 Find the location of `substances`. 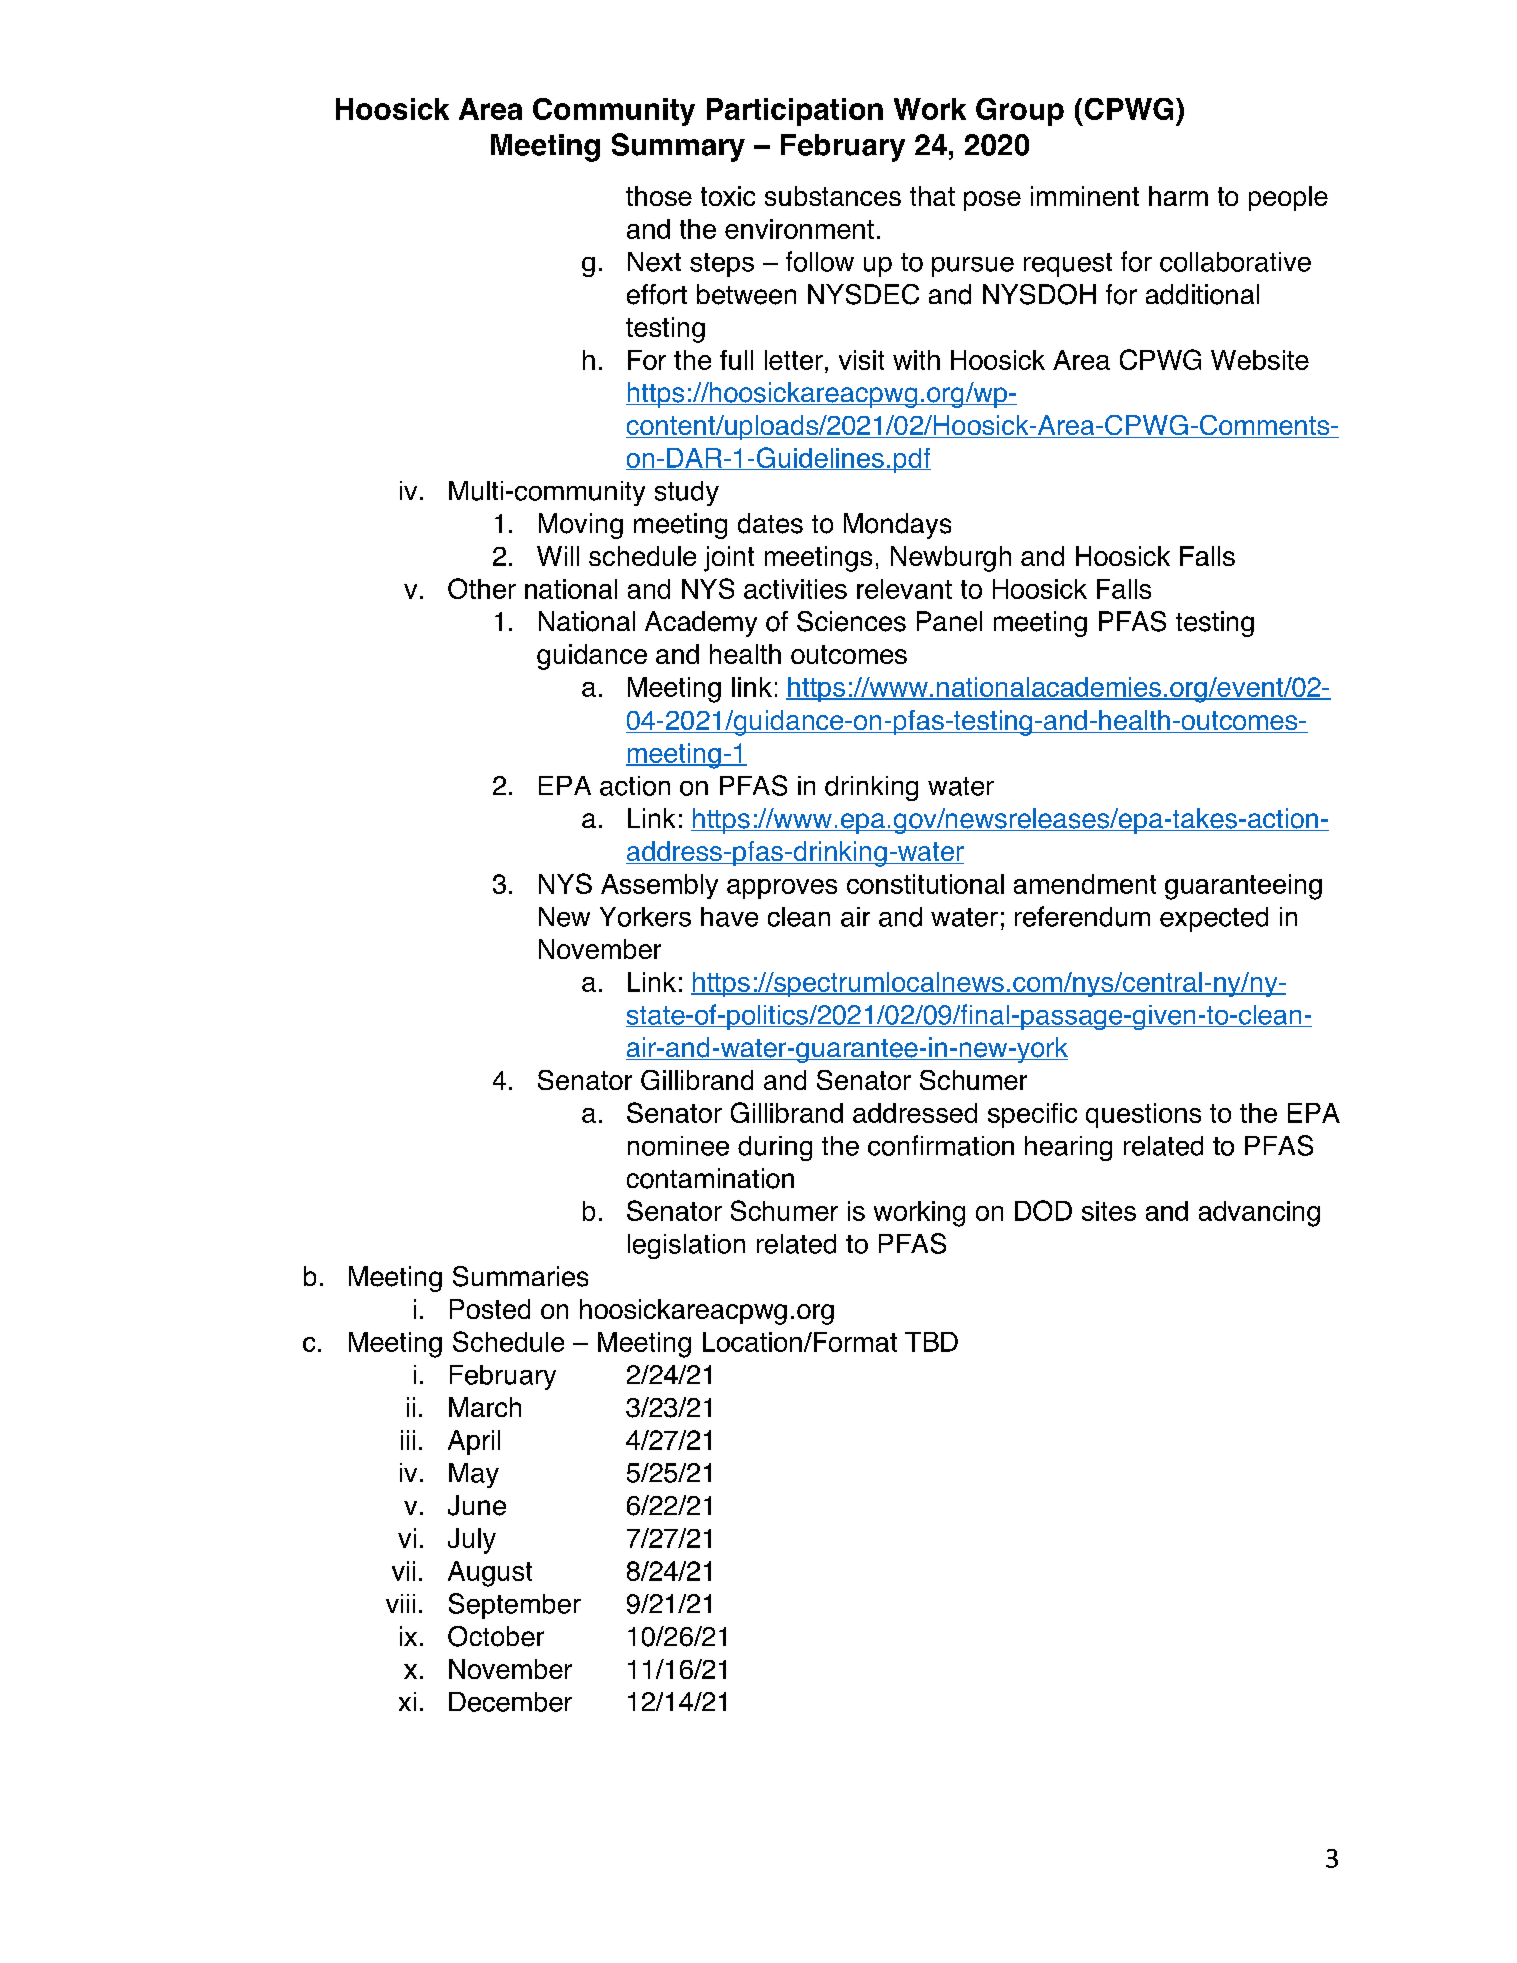

substances is located at coordinates (833, 196).
